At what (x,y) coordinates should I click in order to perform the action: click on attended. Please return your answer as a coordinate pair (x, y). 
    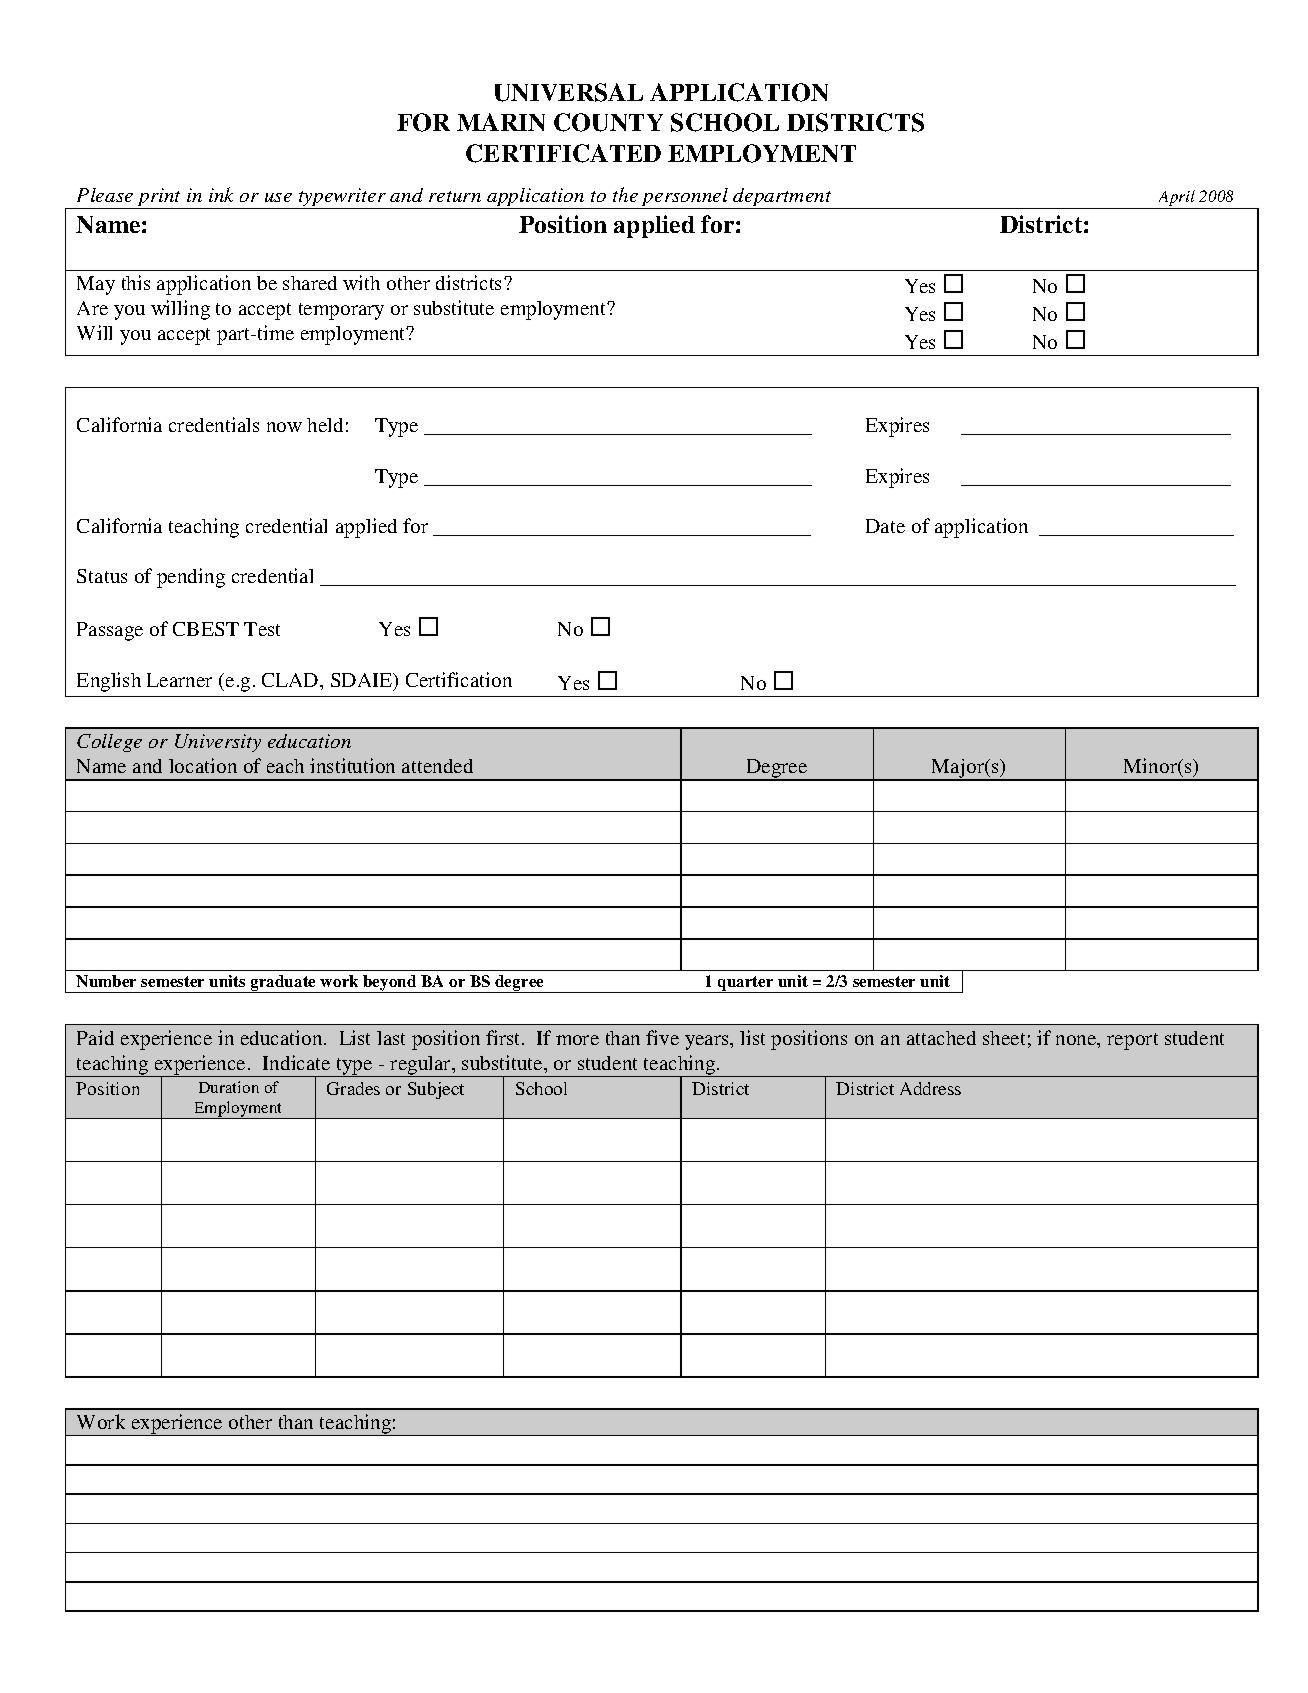
    Looking at the image, I should click on (437, 766).
